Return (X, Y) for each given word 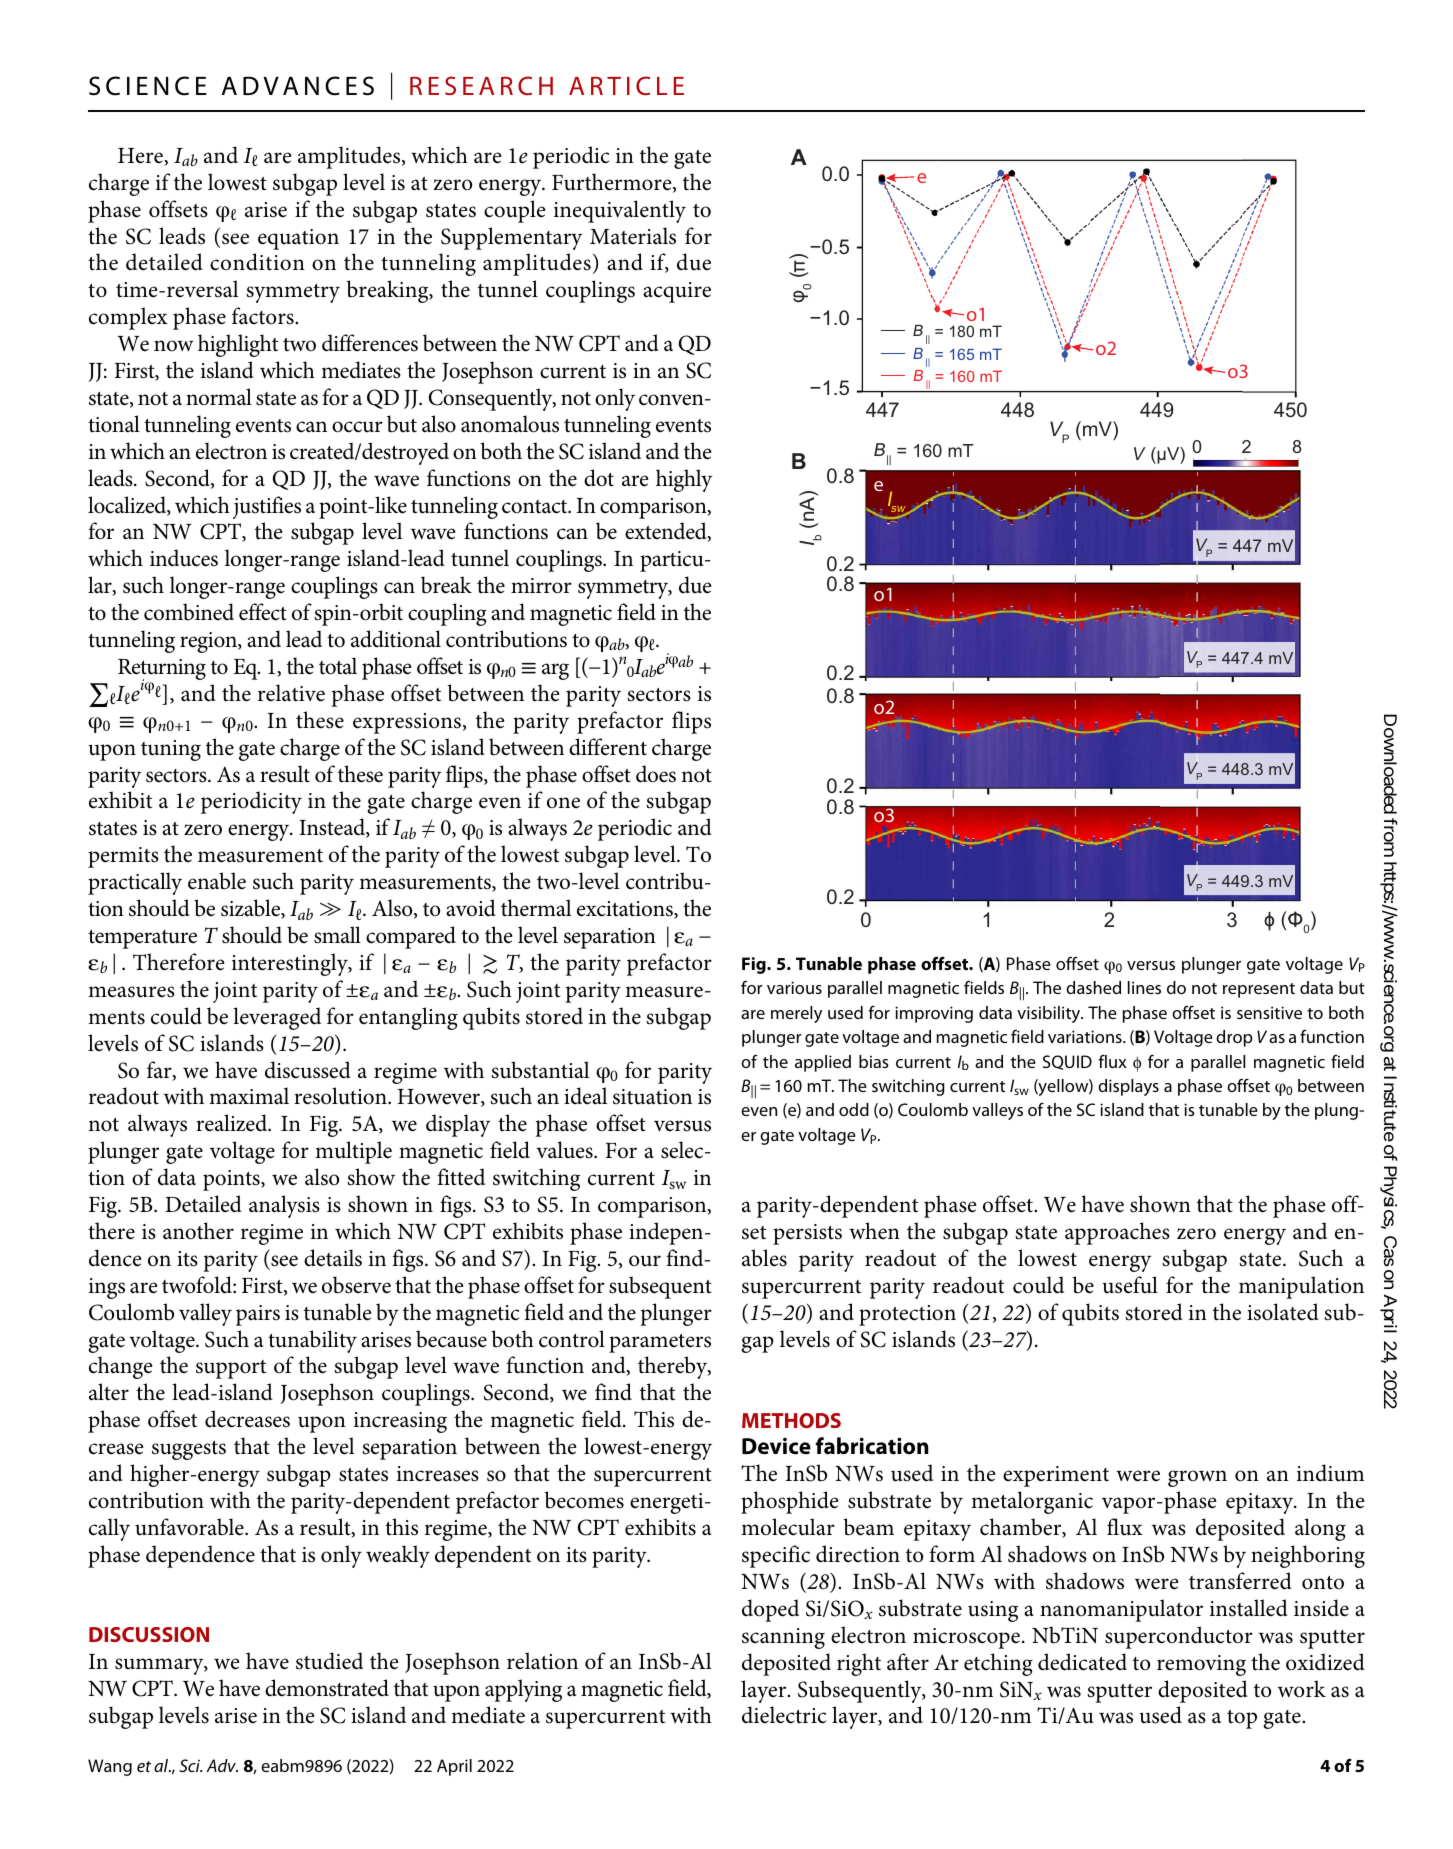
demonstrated (327, 1688)
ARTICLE (626, 85)
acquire (677, 292)
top (1242, 1719)
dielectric (784, 1715)
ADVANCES (298, 86)
